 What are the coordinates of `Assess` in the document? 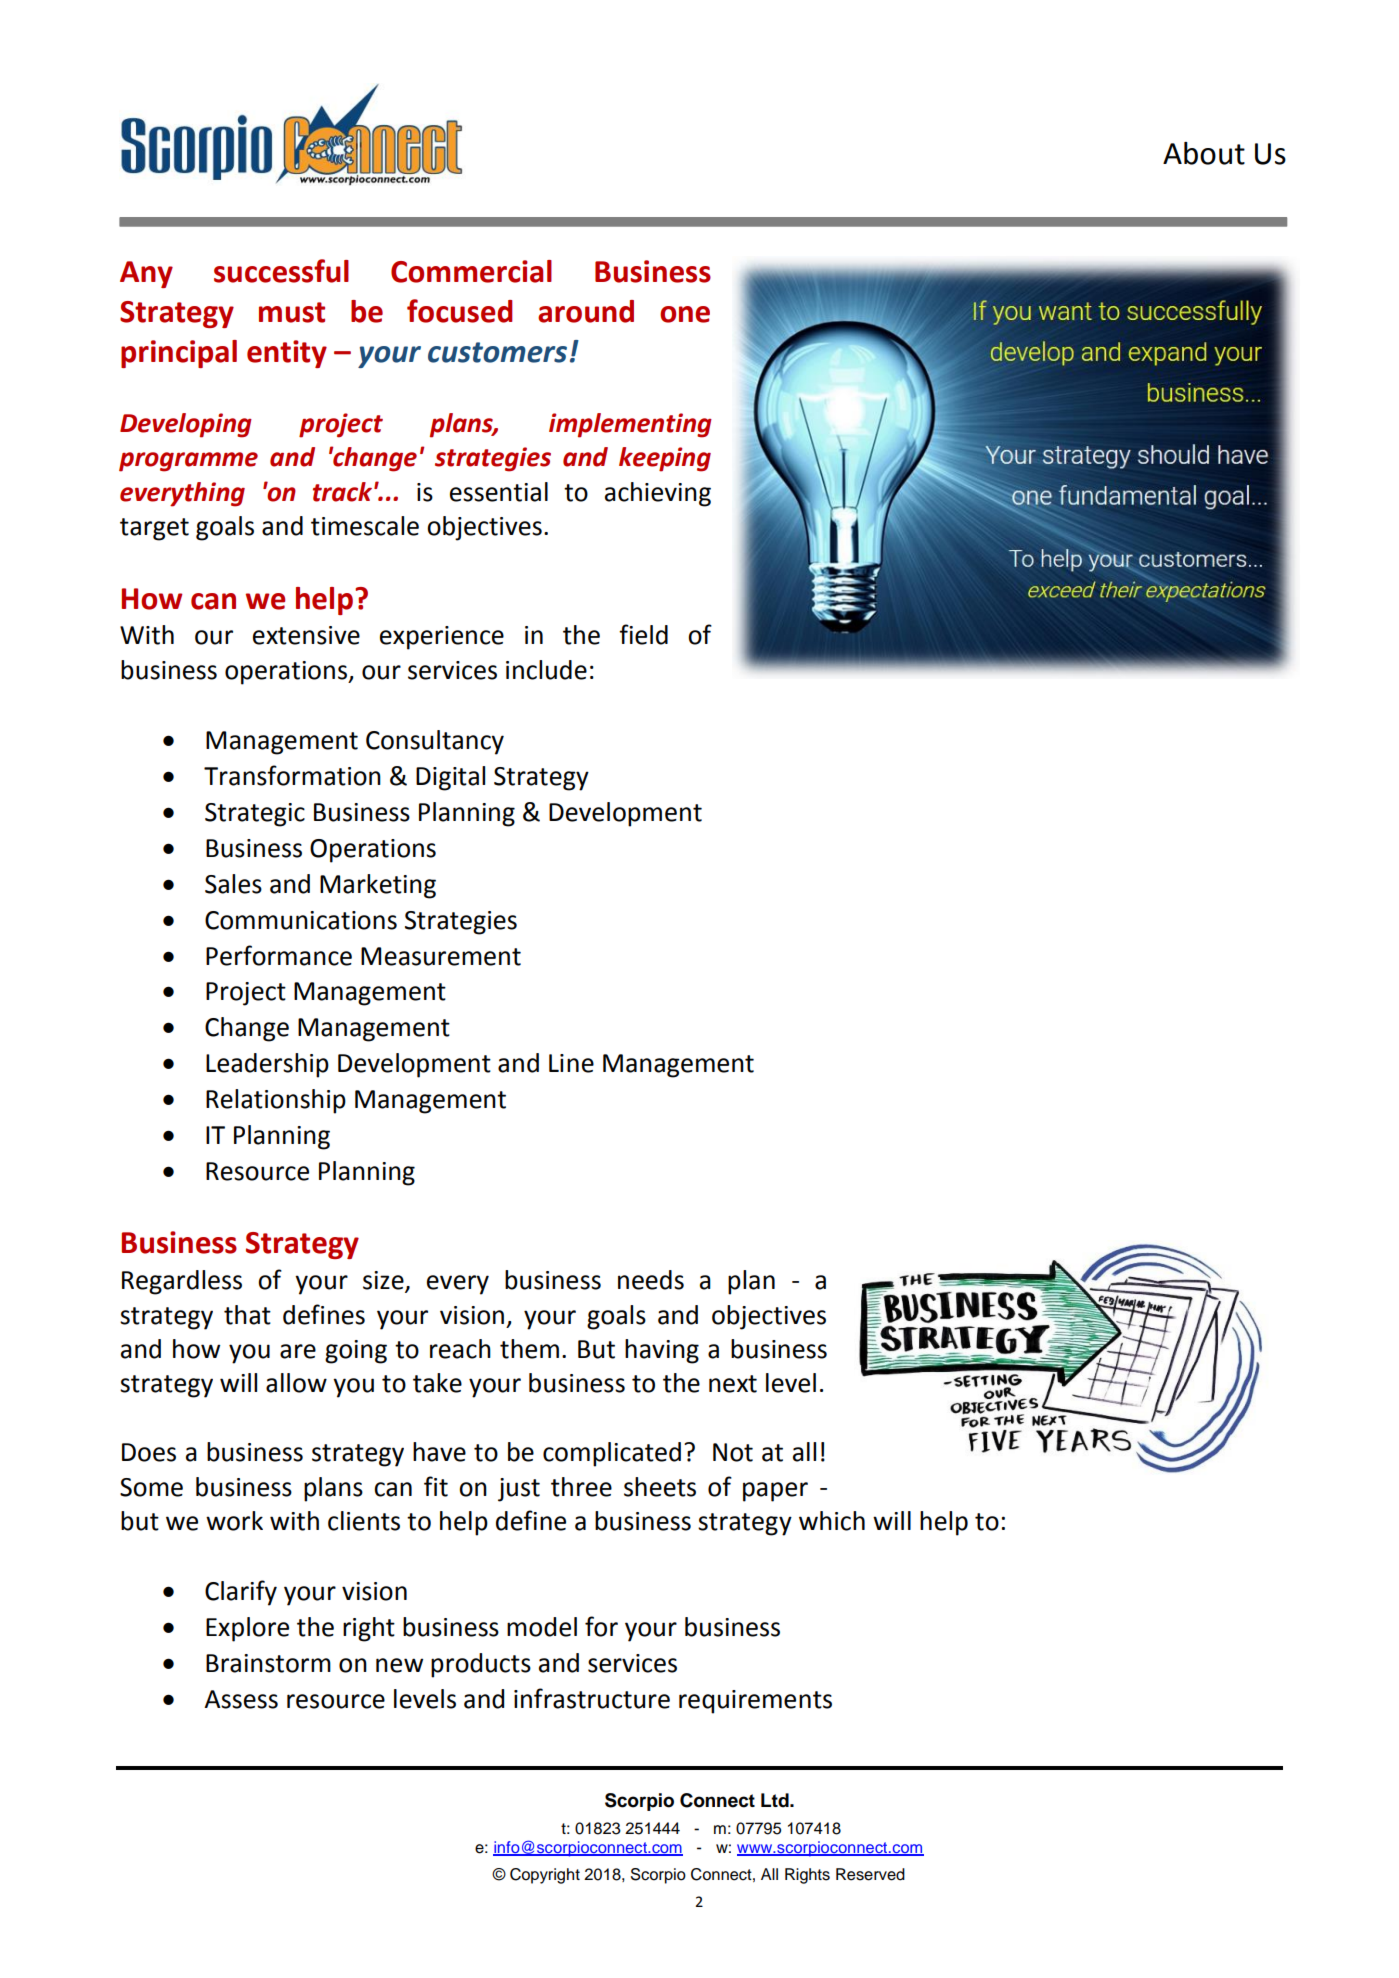 It's located at (241, 1699).
